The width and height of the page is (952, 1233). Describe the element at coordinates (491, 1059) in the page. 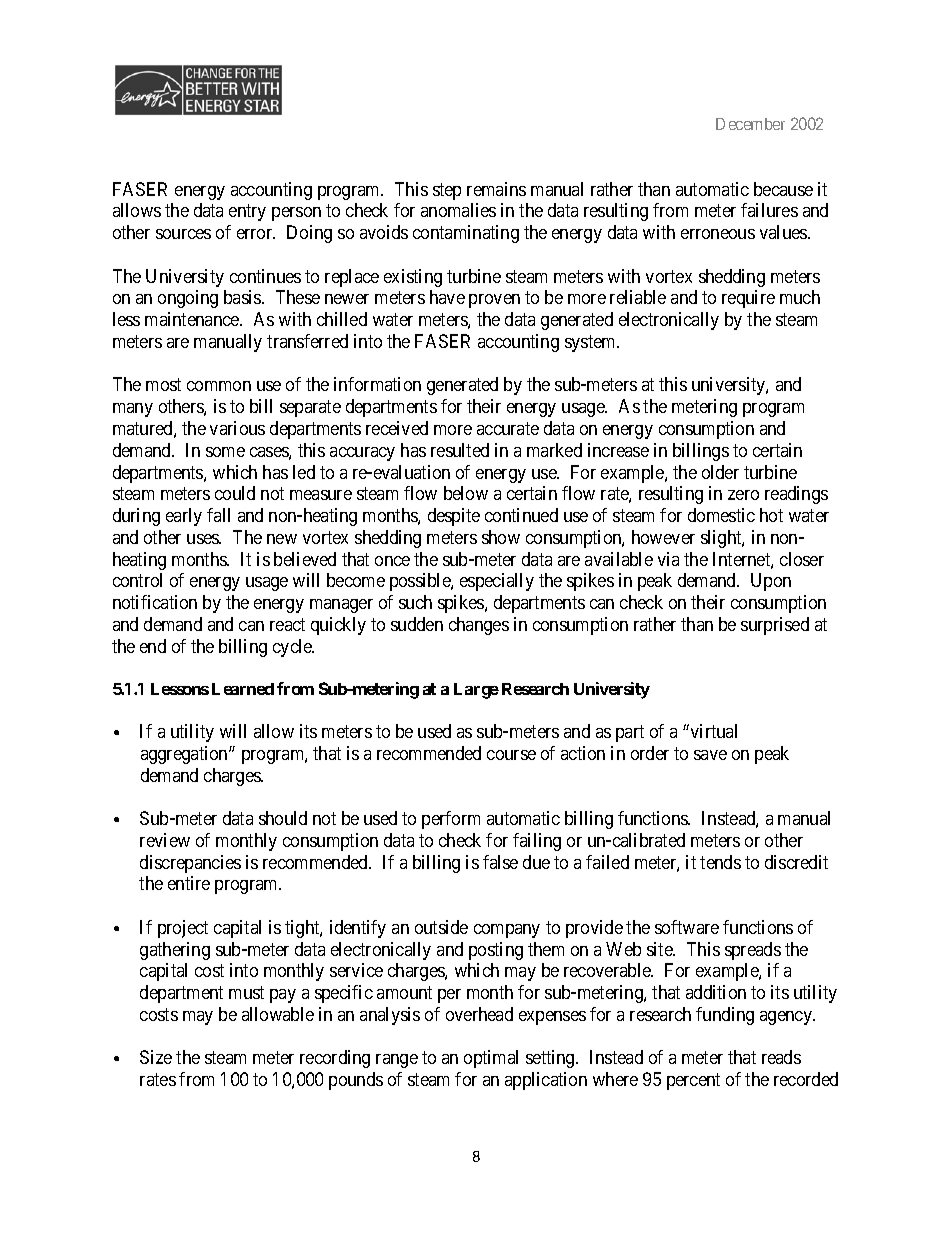

I see `optimal` at that location.
